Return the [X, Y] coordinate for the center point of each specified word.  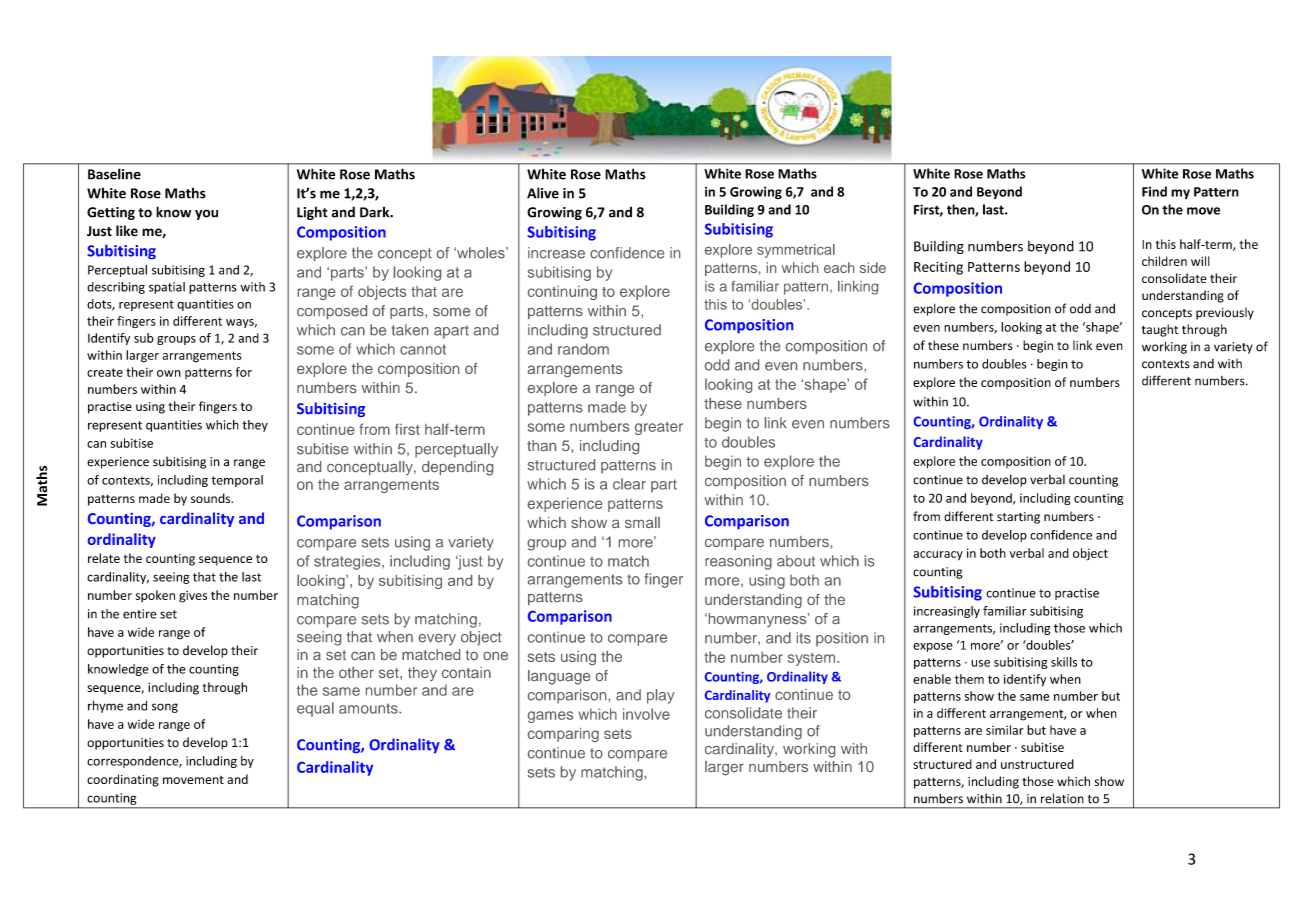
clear [629, 484]
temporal [237, 481]
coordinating [123, 780]
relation [1062, 798]
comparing [563, 735]
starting [1018, 518]
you [206, 214]
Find [1154, 191]
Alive [543, 193]
